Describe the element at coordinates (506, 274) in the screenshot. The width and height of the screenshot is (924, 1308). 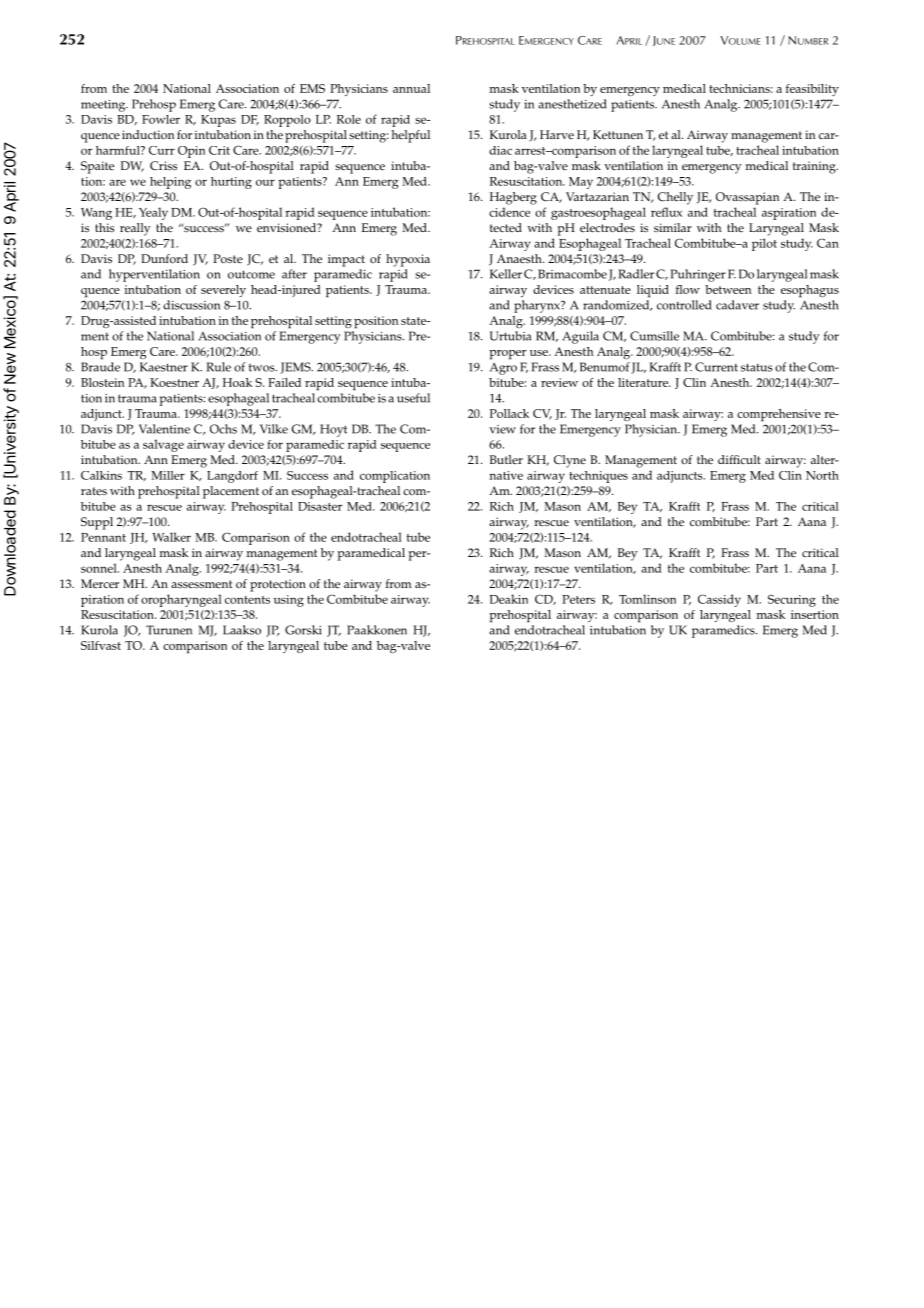
I see `Keller` at that location.
